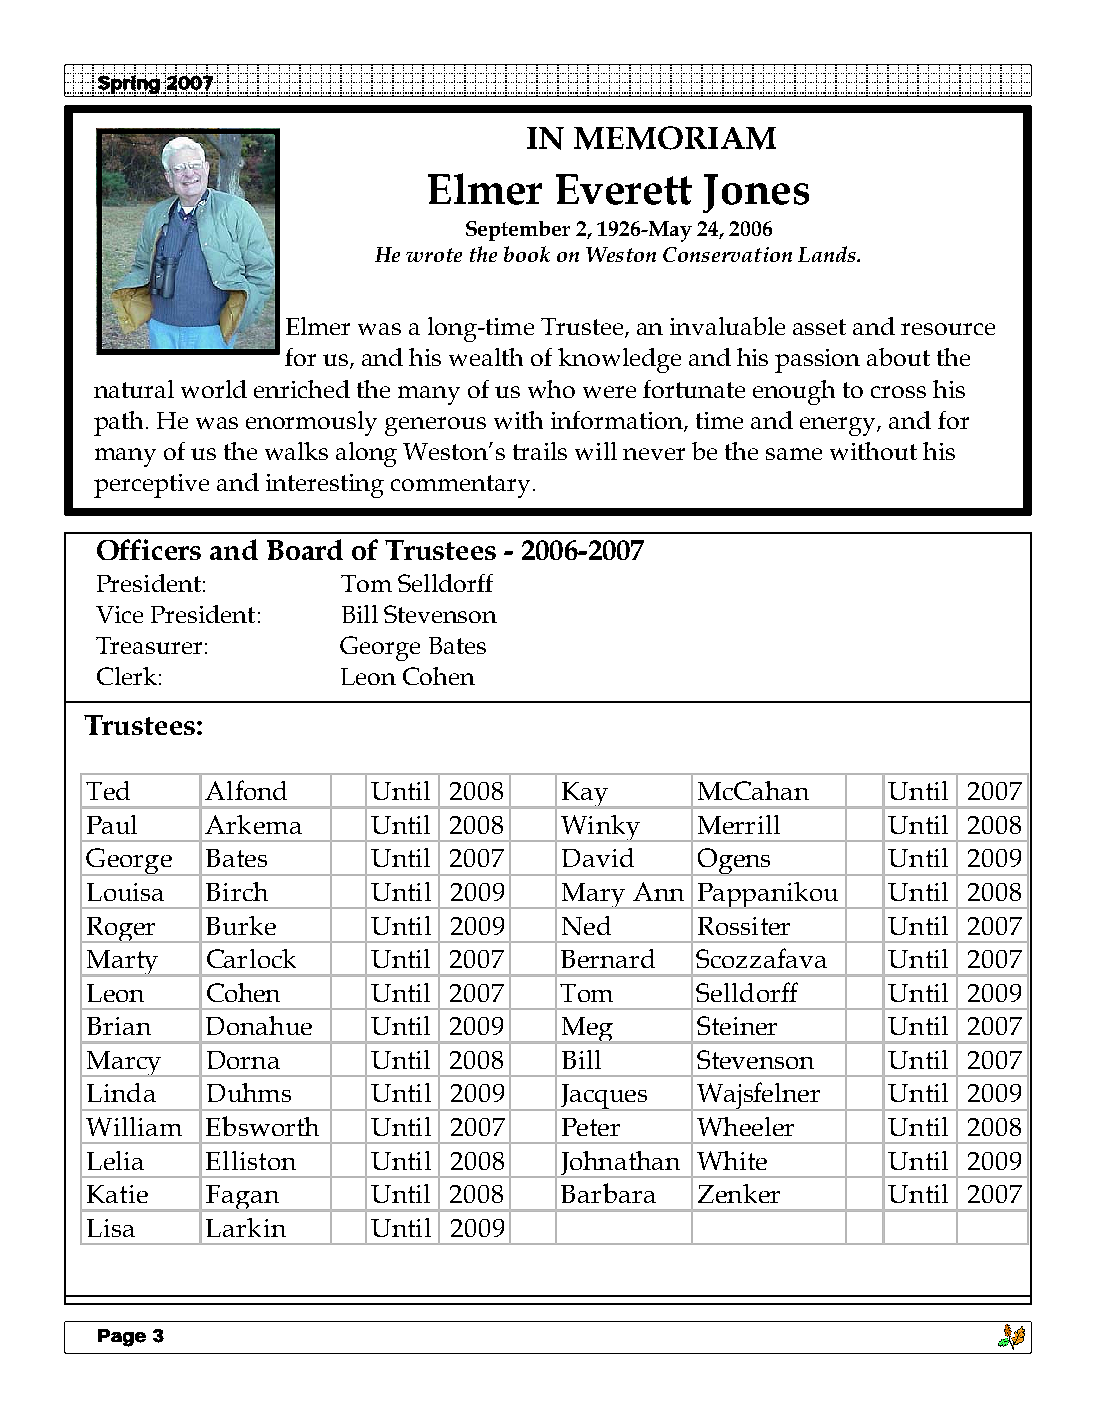 The height and width of the screenshot is (1418, 1096). What do you see at coordinates (737, 1025) in the screenshot?
I see `Steiner` at bounding box center [737, 1025].
